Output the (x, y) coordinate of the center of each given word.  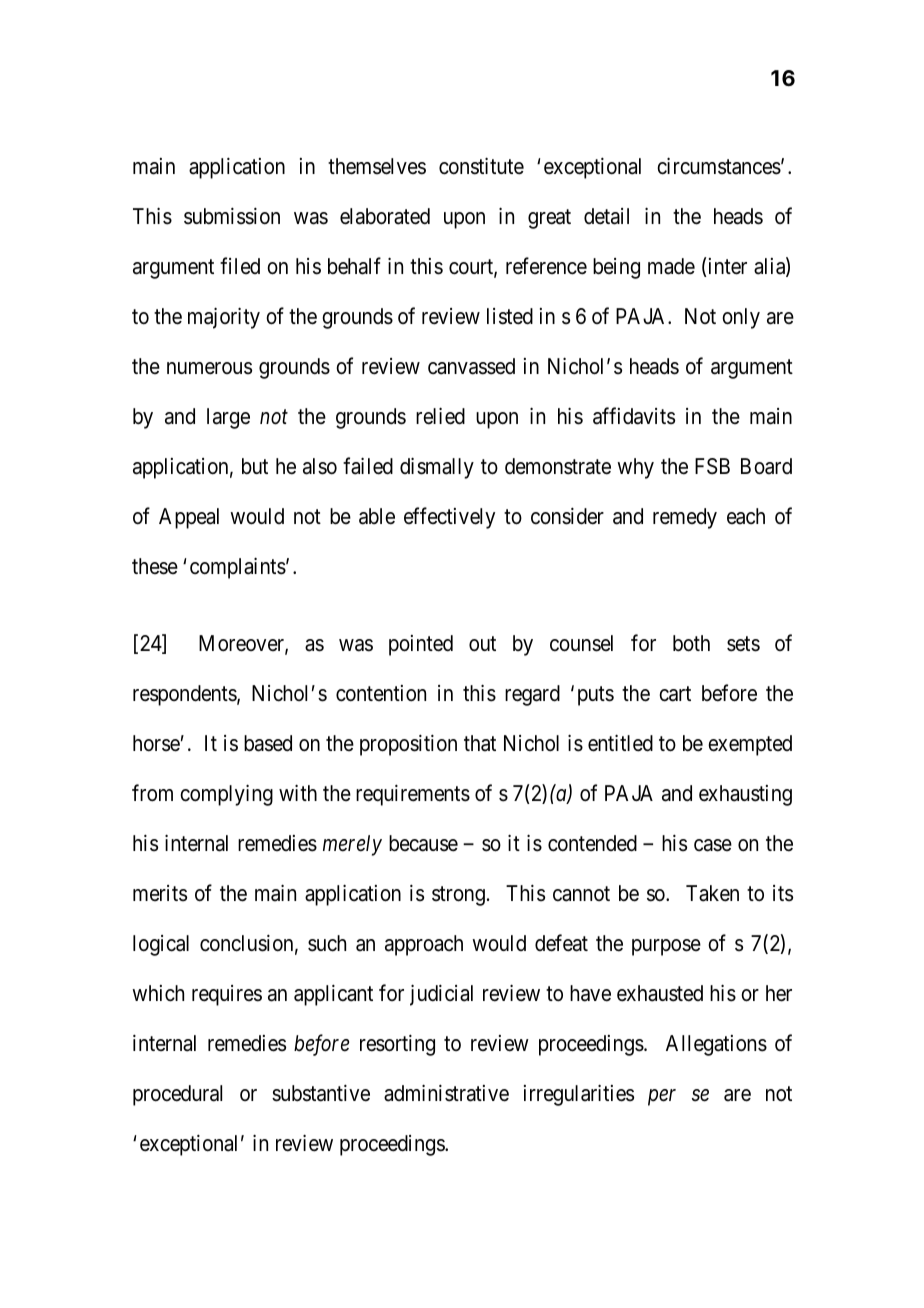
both (691, 643)
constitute (481, 166)
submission (232, 216)
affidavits (634, 416)
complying (226, 795)
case (713, 845)
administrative (446, 1093)
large (228, 418)
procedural (177, 1095)
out (482, 644)
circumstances (719, 166)
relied (440, 416)
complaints (238, 568)
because (423, 843)
